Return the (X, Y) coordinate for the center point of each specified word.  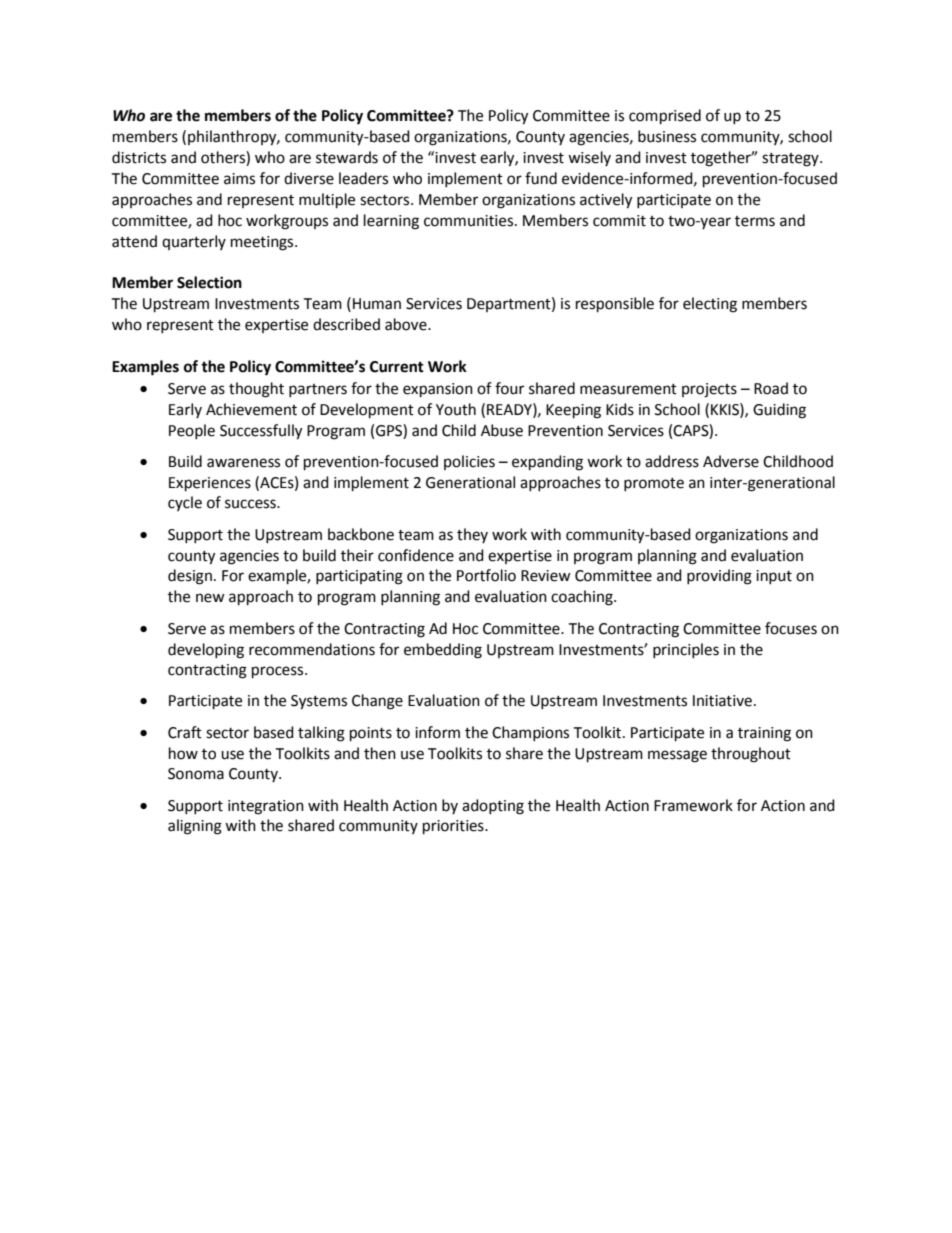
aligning (195, 827)
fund (541, 178)
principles (686, 650)
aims (239, 179)
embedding (443, 651)
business (667, 136)
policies (469, 462)
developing (206, 651)
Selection (209, 282)
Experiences (210, 484)
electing (710, 305)
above (407, 324)
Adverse (731, 461)
